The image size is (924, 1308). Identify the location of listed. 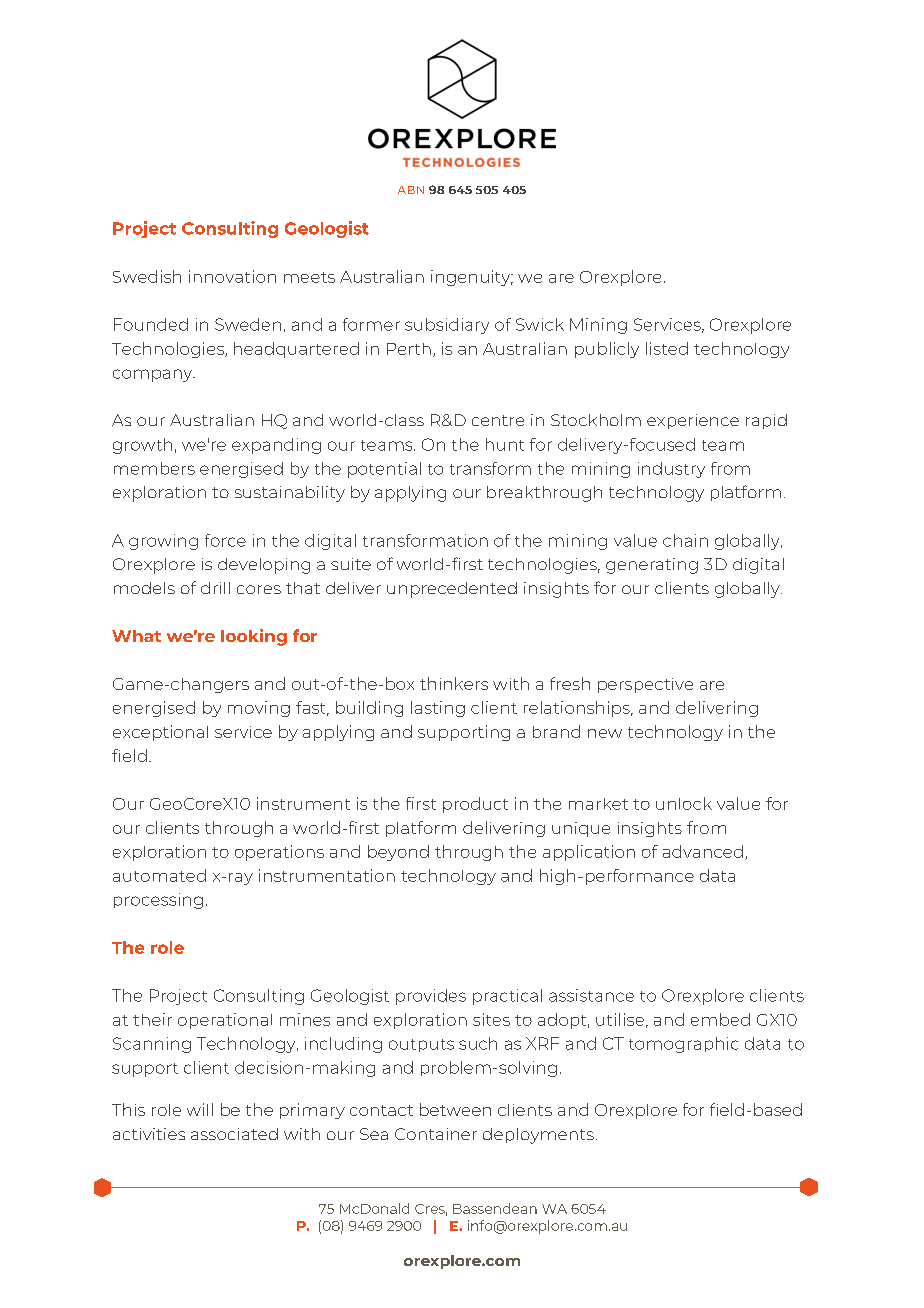
(667, 348).
